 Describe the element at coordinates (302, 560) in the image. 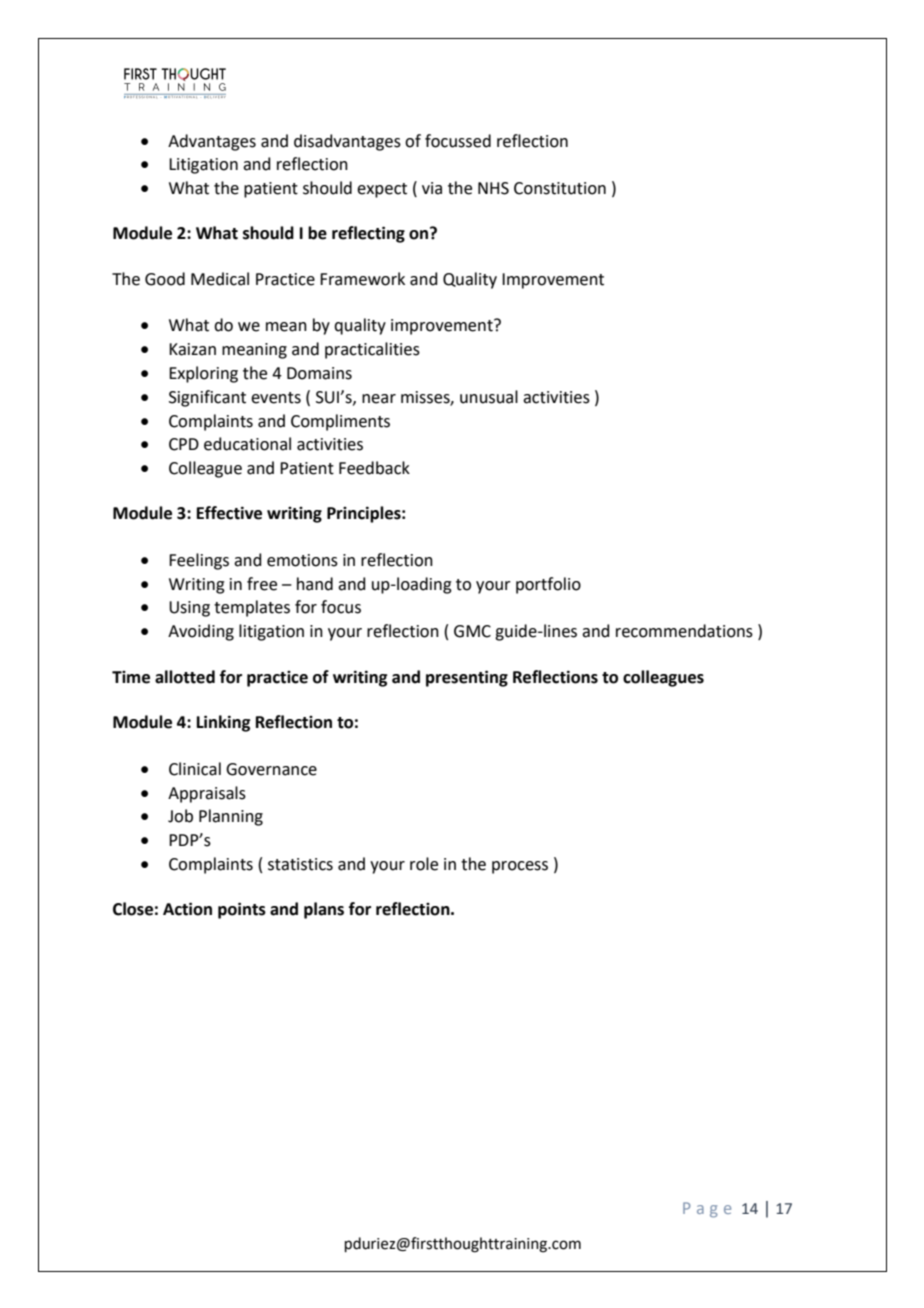

I see `emotions` at that location.
